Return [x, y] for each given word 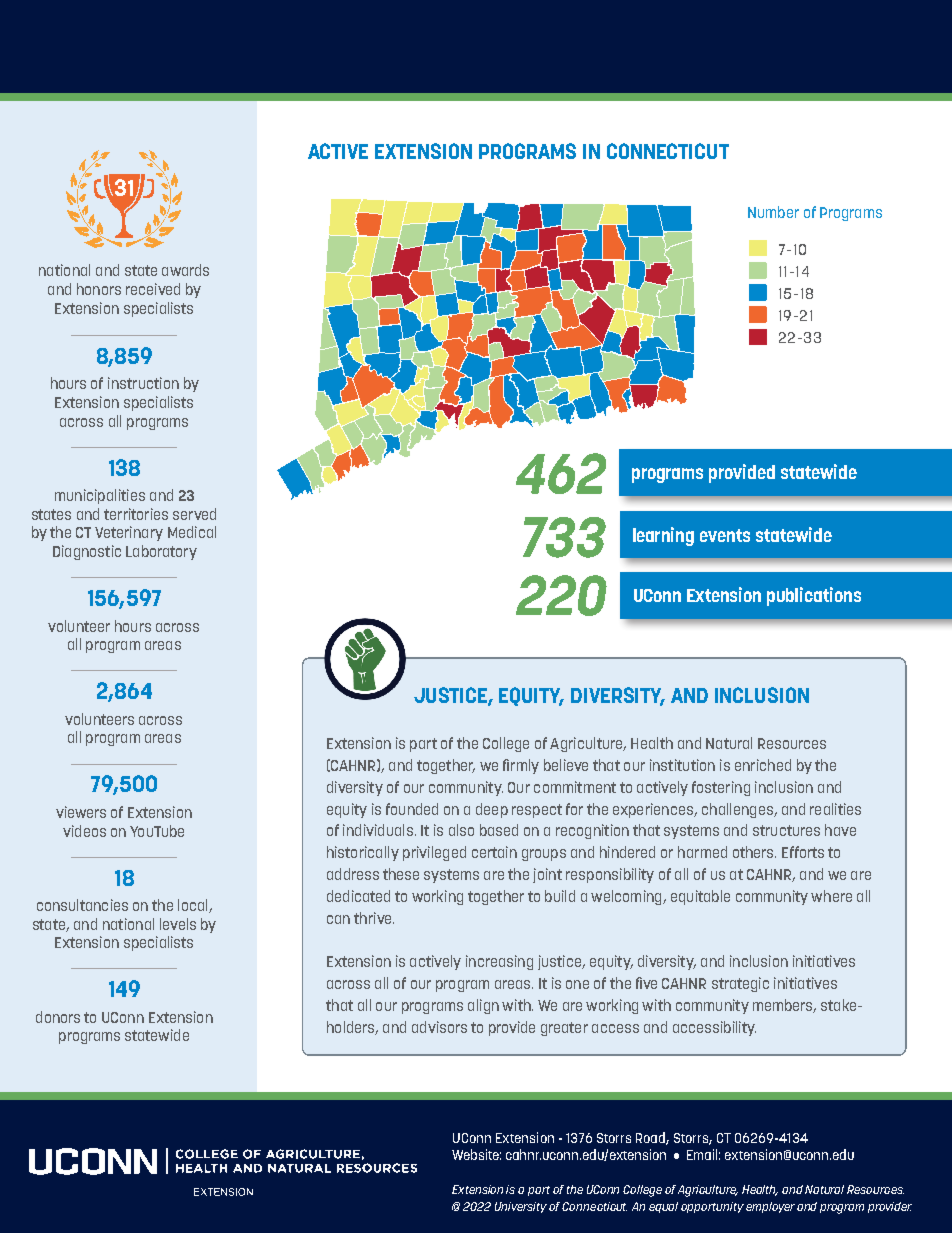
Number [773, 212]
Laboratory [161, 552]
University [521, 1207]
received [153, 289]
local [194, 906]
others [754, 852]
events [725, 535]
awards [185, 270]
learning [663, 536]
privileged [434, 853]
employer [770, 1207]
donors [58, 1017]
